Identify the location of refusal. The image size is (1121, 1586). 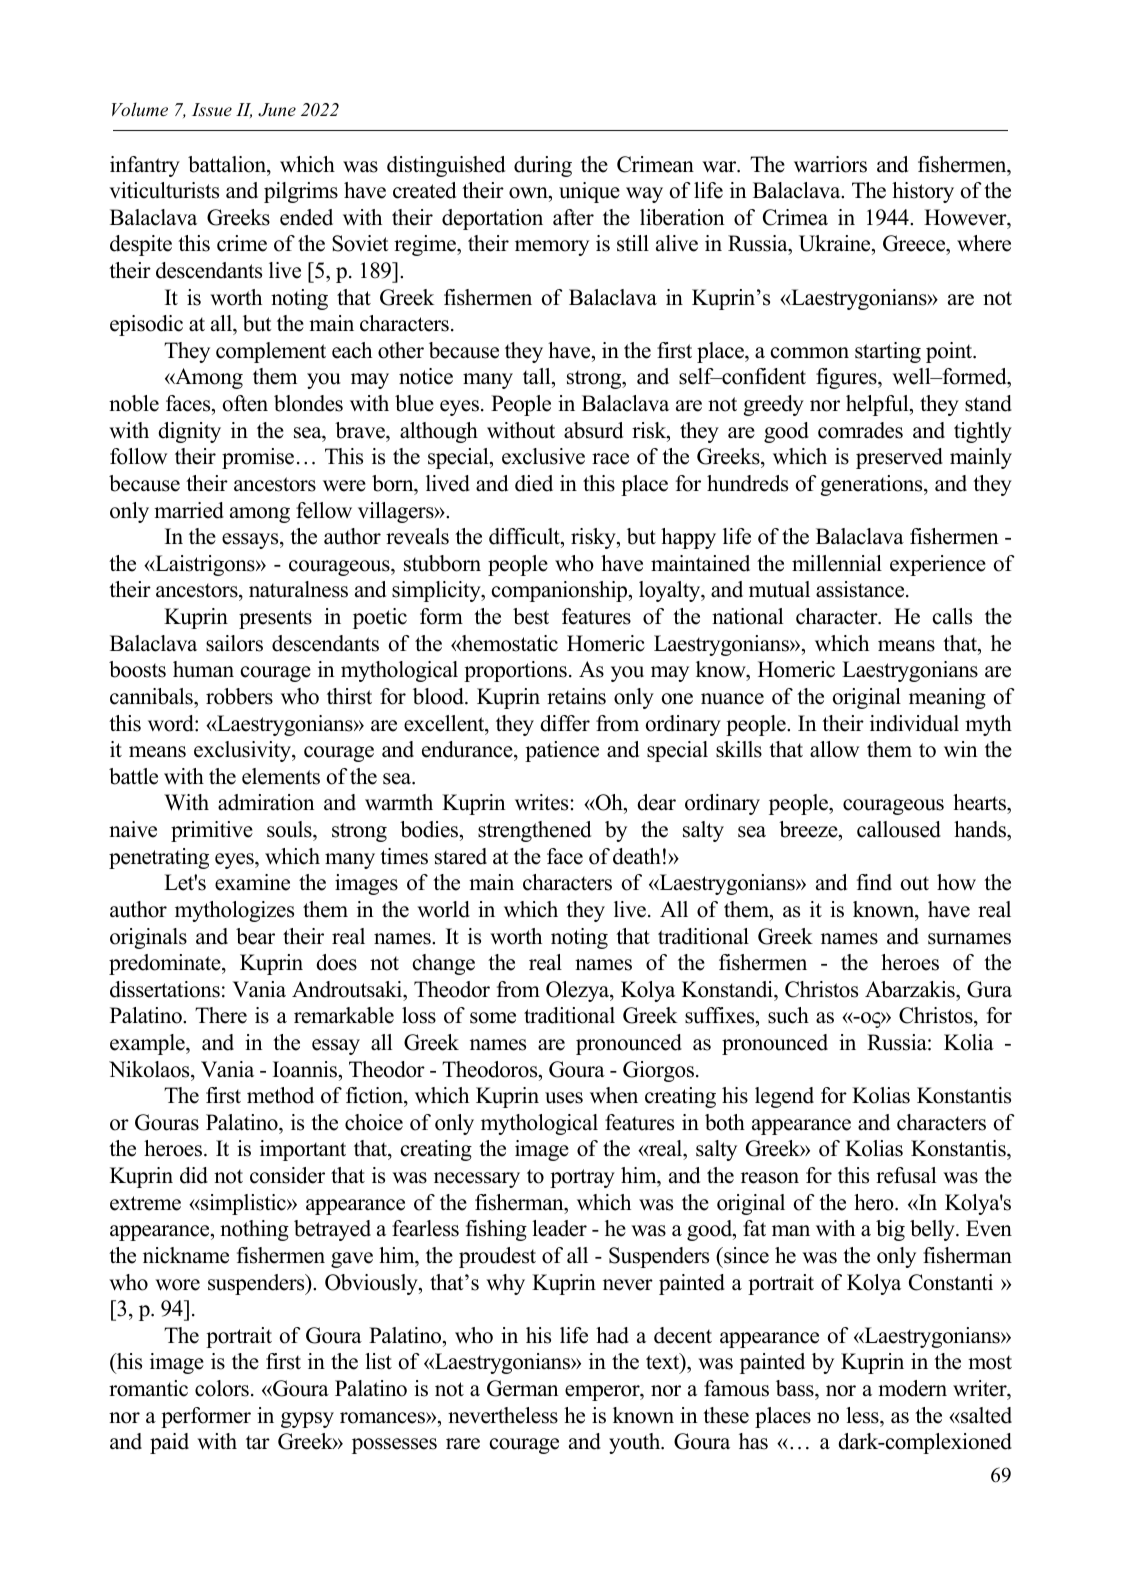
(906, 1175).
